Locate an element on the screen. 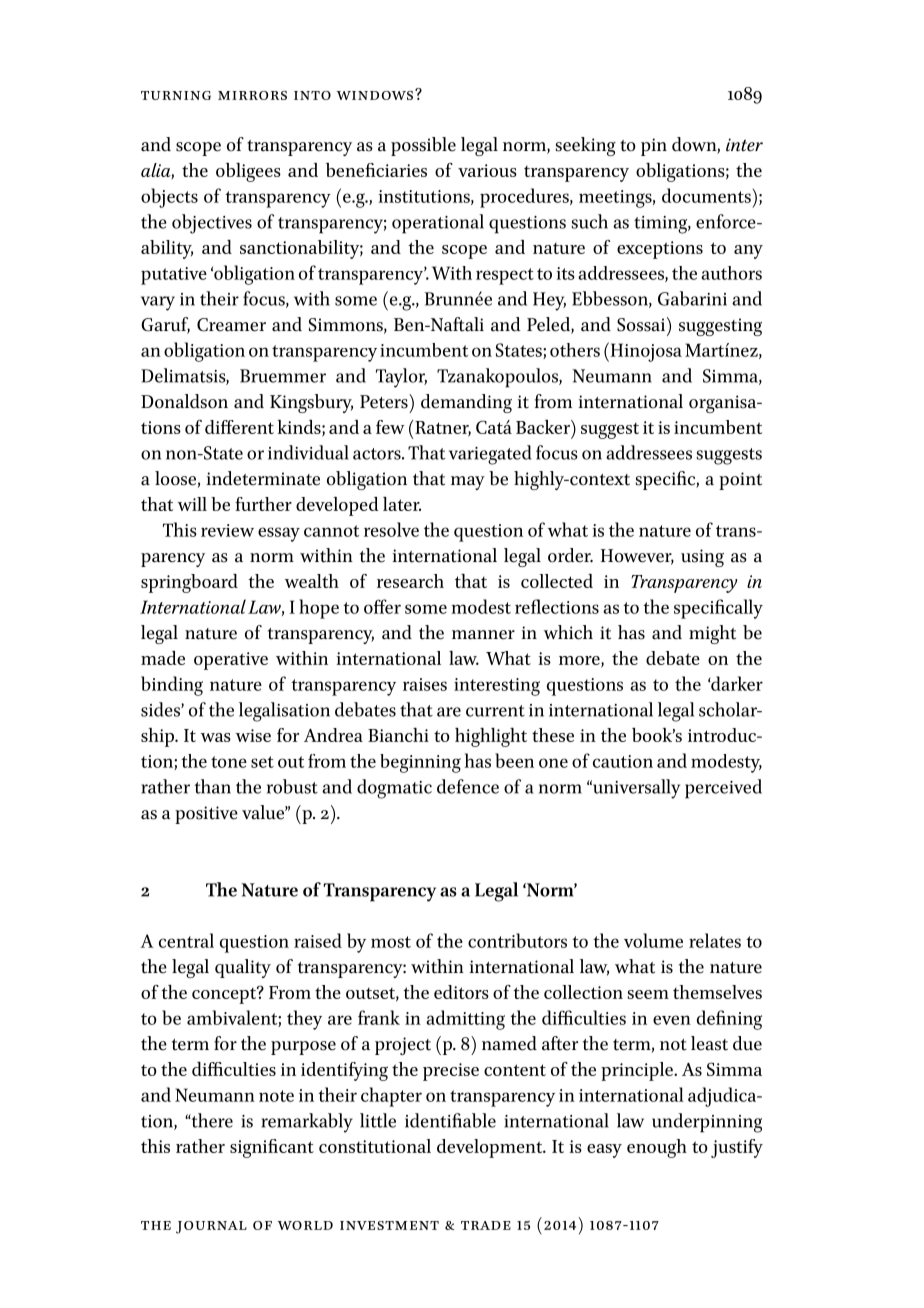 This screenshot has height=1308, width=924. research is located at coordinates (410, 581).
